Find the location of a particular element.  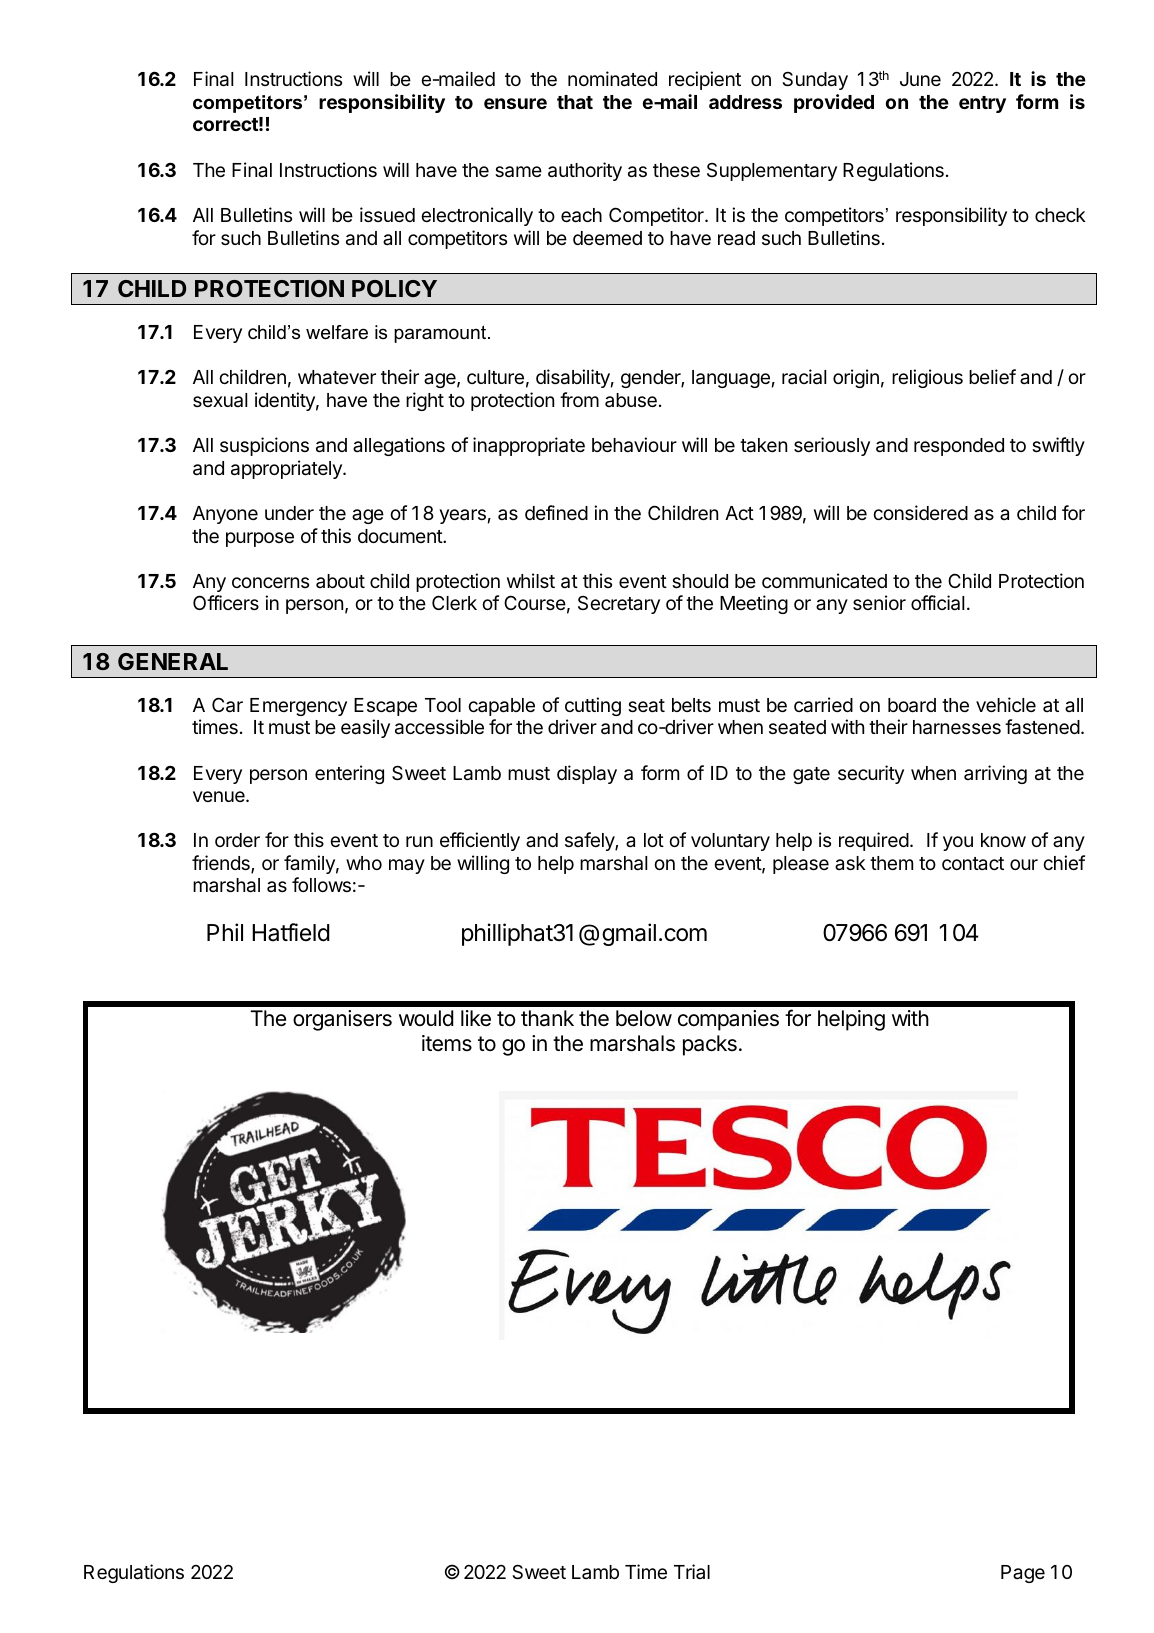

that is located at coordinates (575, 102).
